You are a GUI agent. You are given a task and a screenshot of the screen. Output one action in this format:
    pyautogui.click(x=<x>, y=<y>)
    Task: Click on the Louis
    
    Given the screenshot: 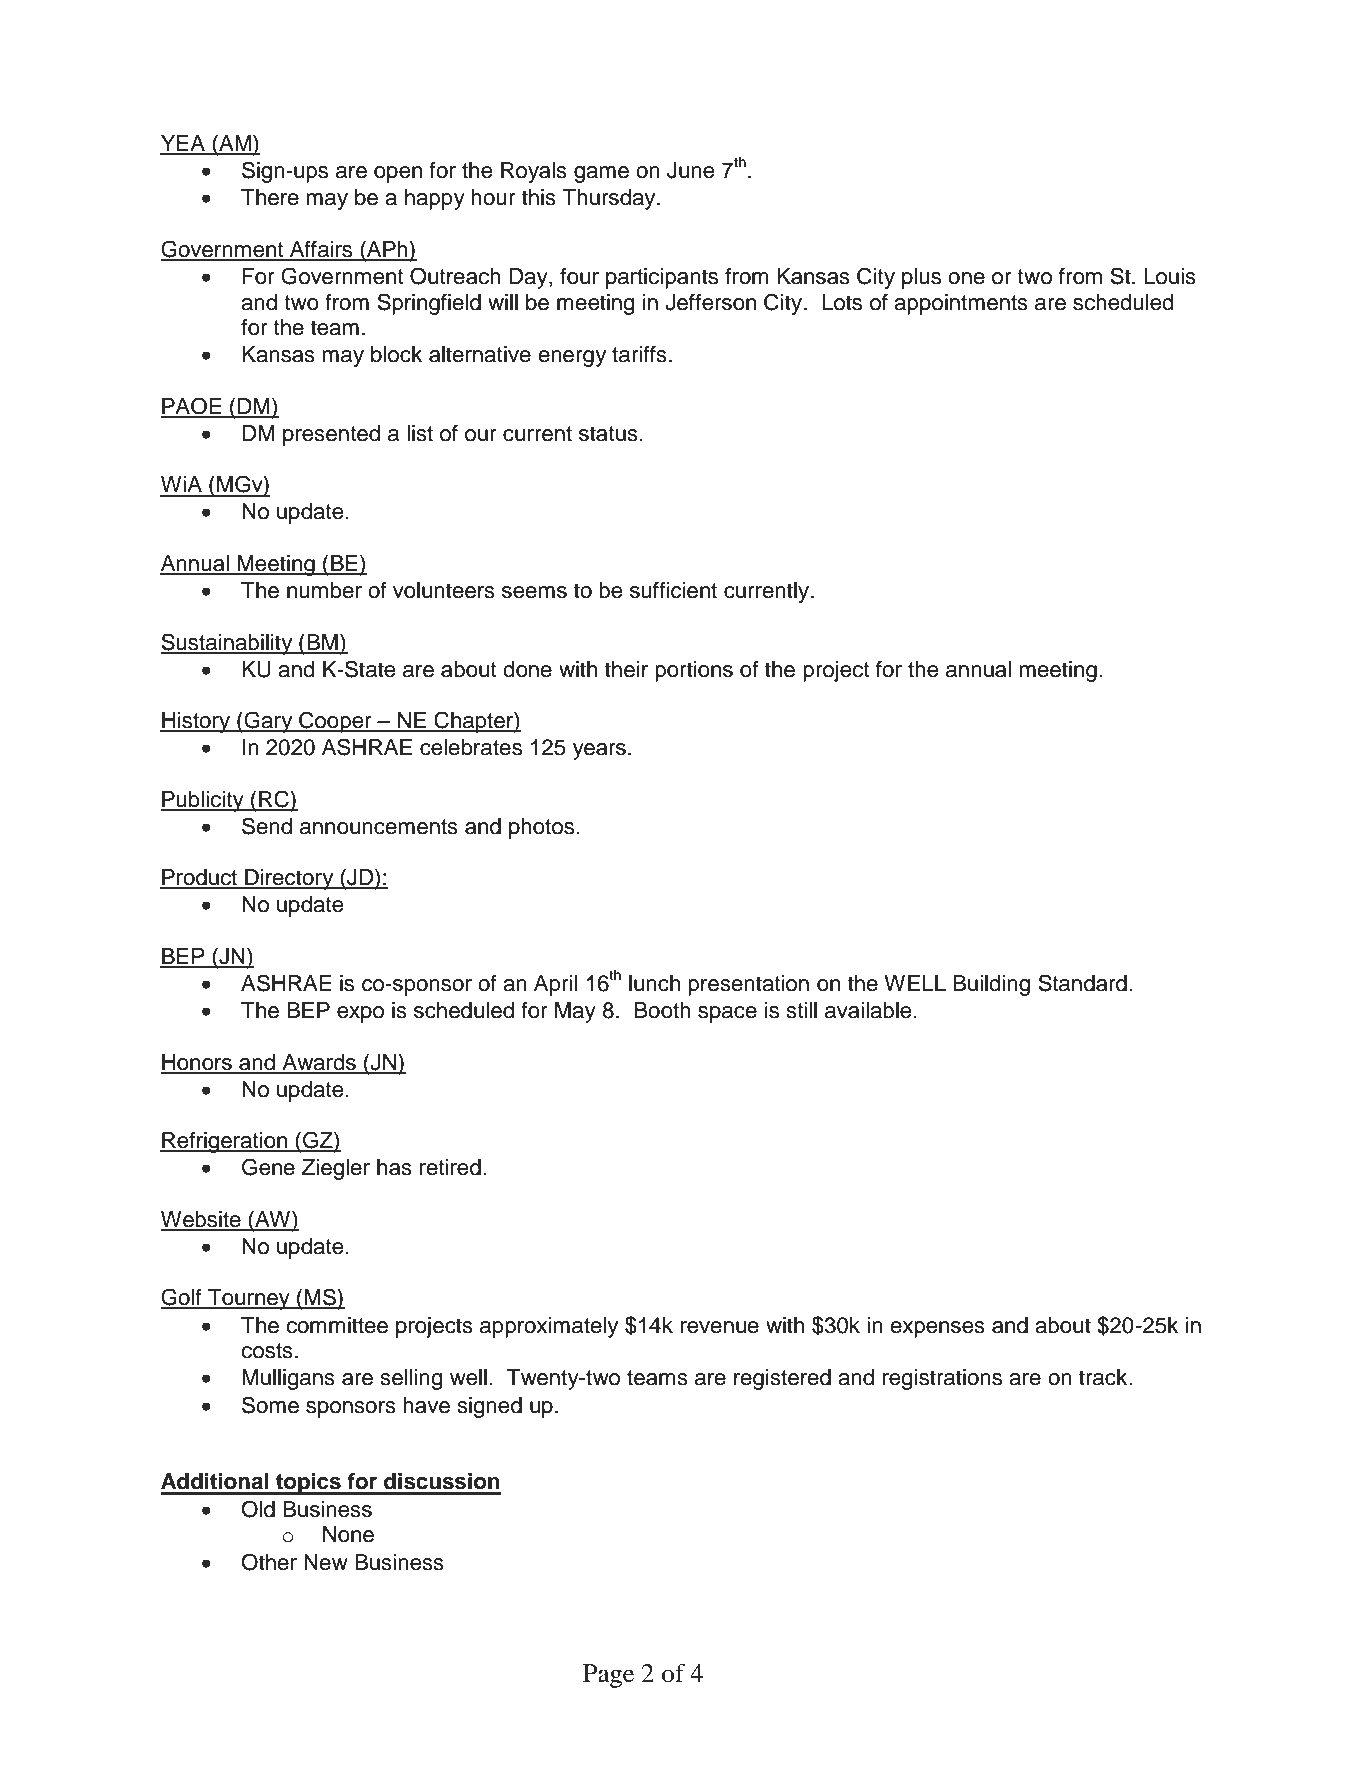 What is the action you would take?
    pyautogui.click(x=1170, y=276)
